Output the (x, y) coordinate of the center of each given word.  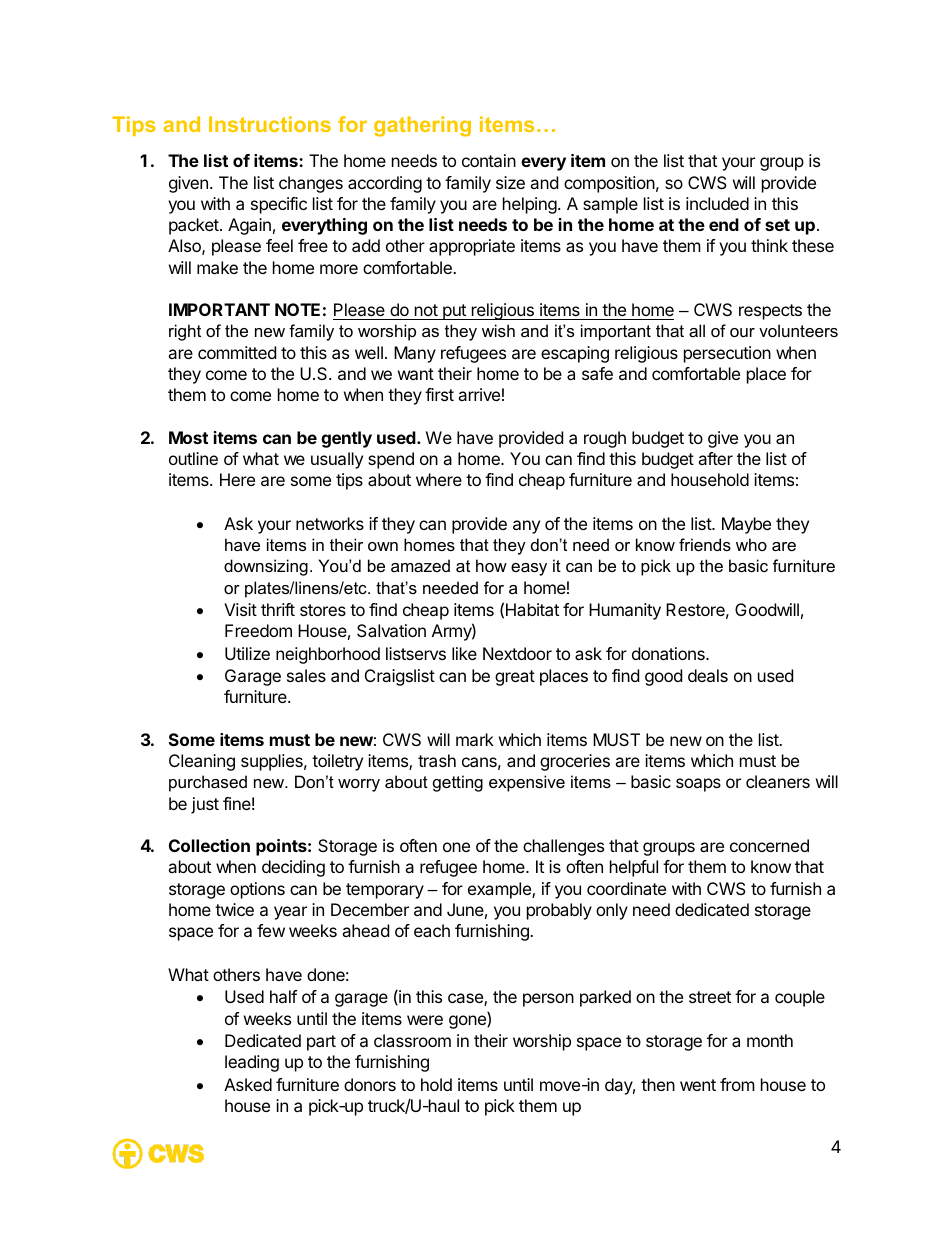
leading (252, 1063)
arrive (479, 394)
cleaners (778, 781)
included (717, 203)
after (715, 458)
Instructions (270, 124)
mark (475, 739)
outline (193, 458)
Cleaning (202, 762)
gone (468, 1022)
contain (489, 160)
